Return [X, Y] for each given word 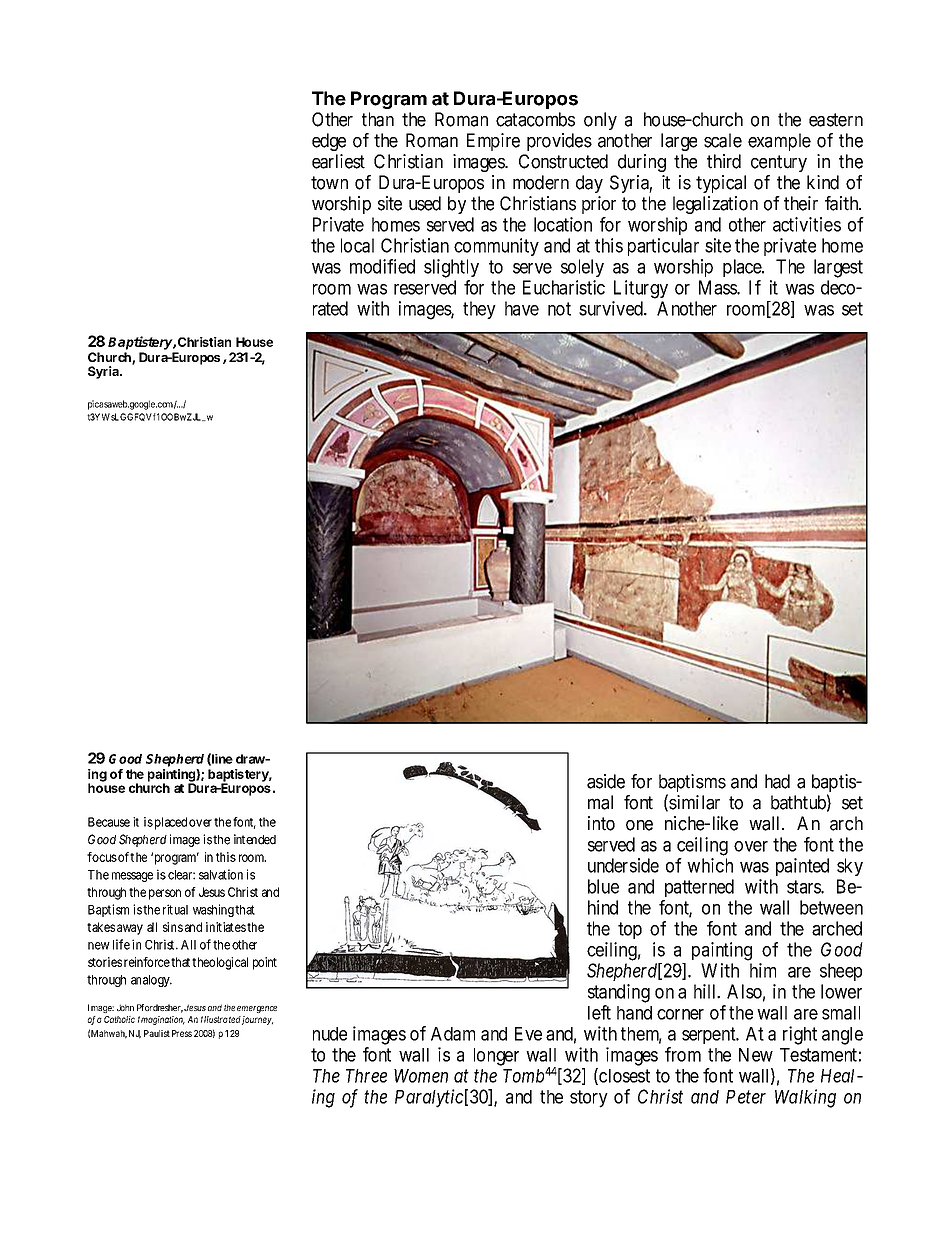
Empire [493, 142]
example [779, 142]
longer [496, 1057]
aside [606, 781]
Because [109, 822]
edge [329, 142]
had [777, 781]
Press [182, 1033]
